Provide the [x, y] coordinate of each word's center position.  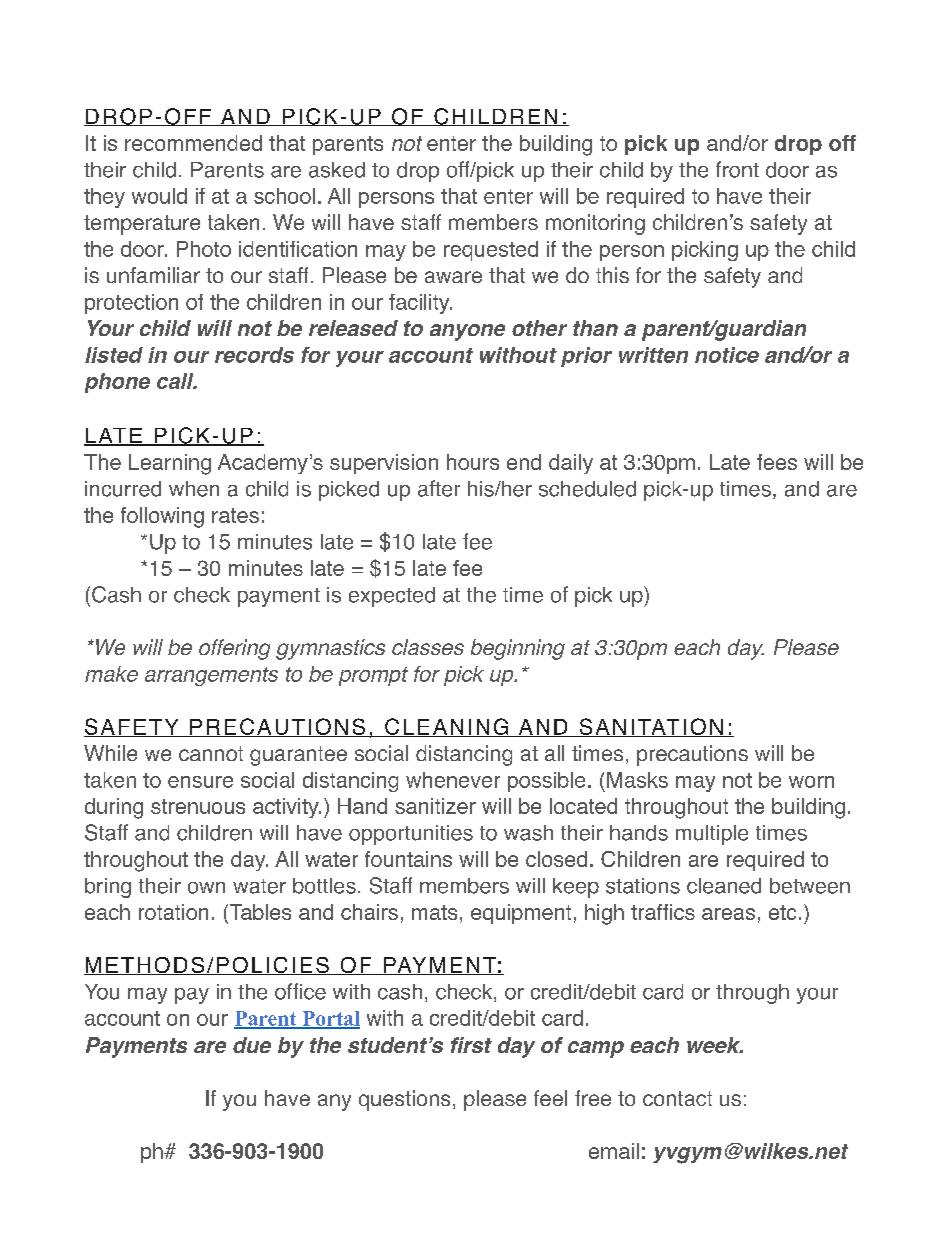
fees [777, 462]
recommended [193, 143]
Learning [170, 464]
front [737, 169]
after [439, 488]
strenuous [198, 806]
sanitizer [435, 806]
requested [491, 251]
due [252, 1045]
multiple [712, 835]
